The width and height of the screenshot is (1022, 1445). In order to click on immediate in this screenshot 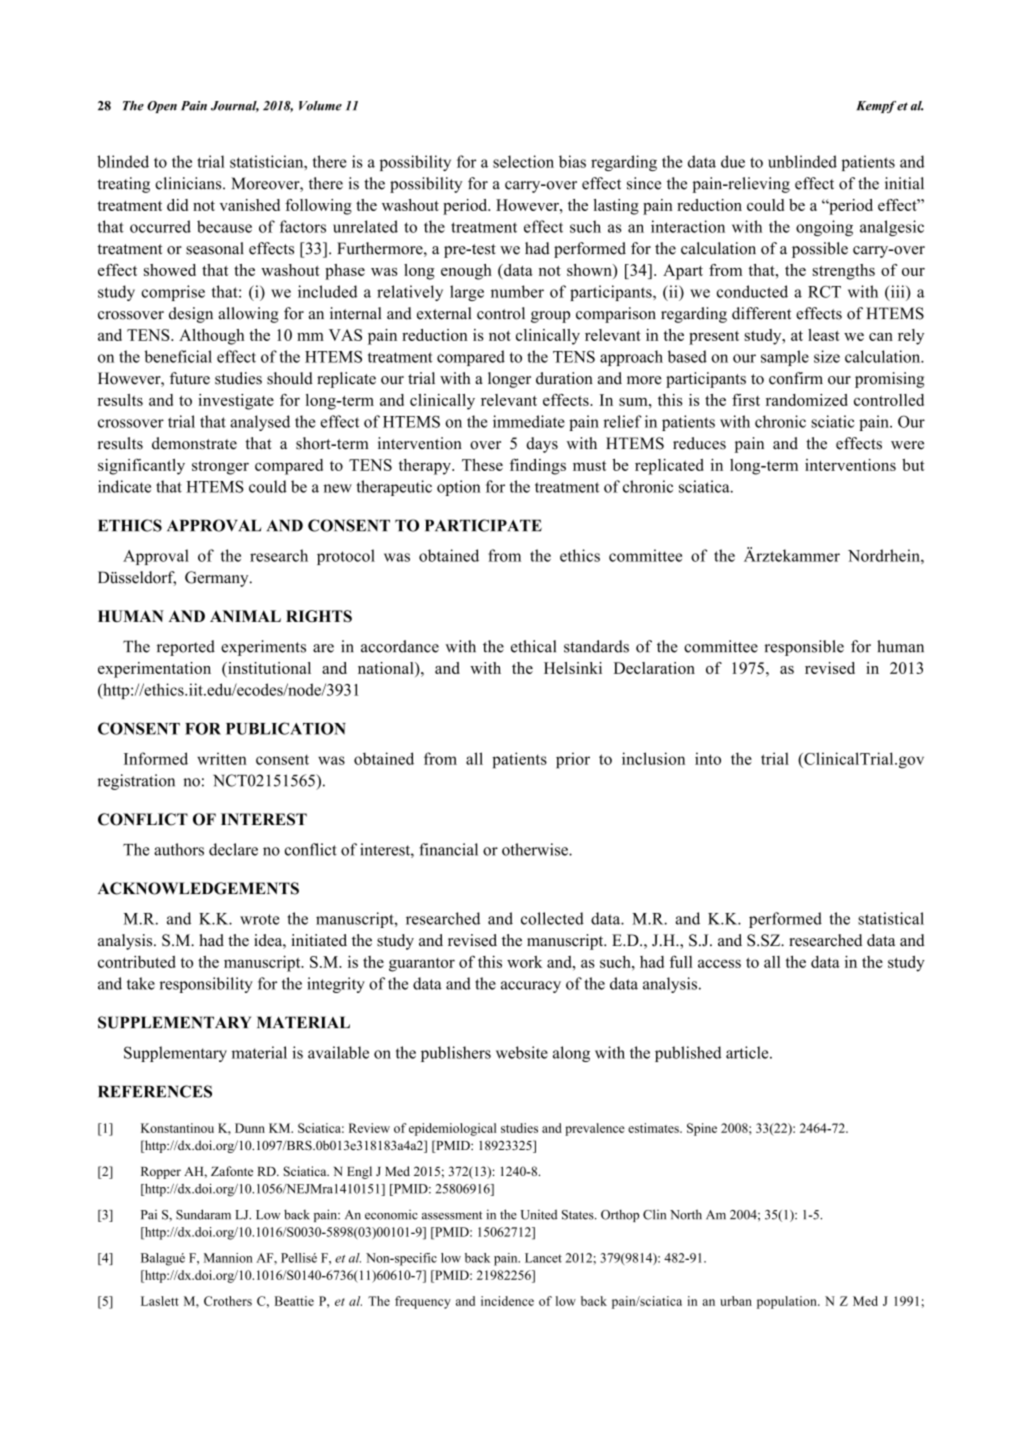, I will do `click(529, 421)`.
